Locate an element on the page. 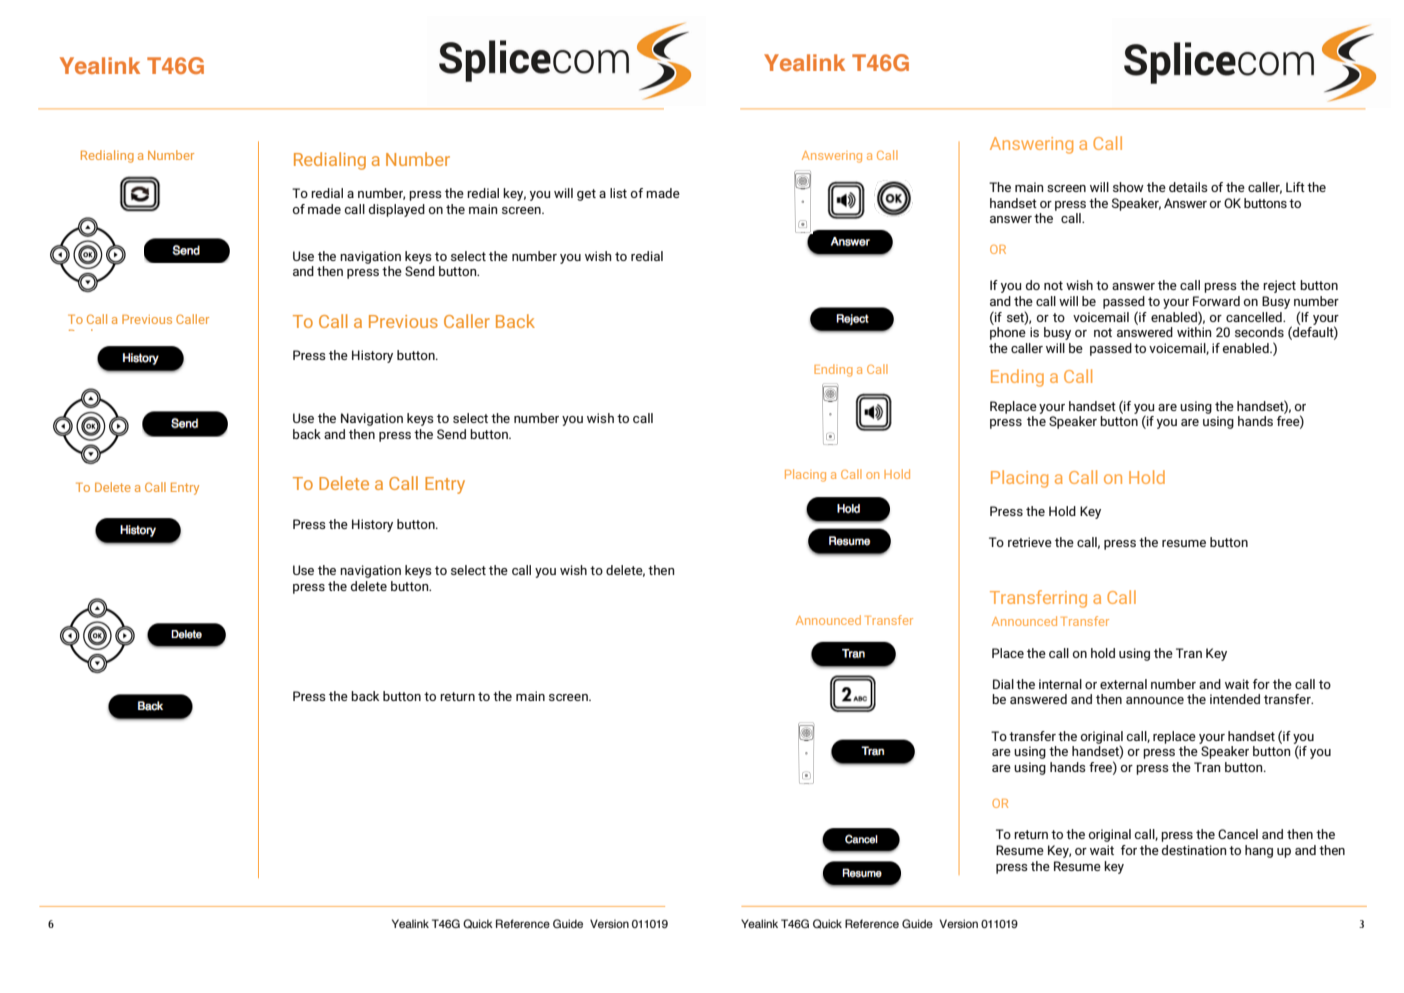 This document has width=1404, height=993. list is located at coordinates (618, 193).
